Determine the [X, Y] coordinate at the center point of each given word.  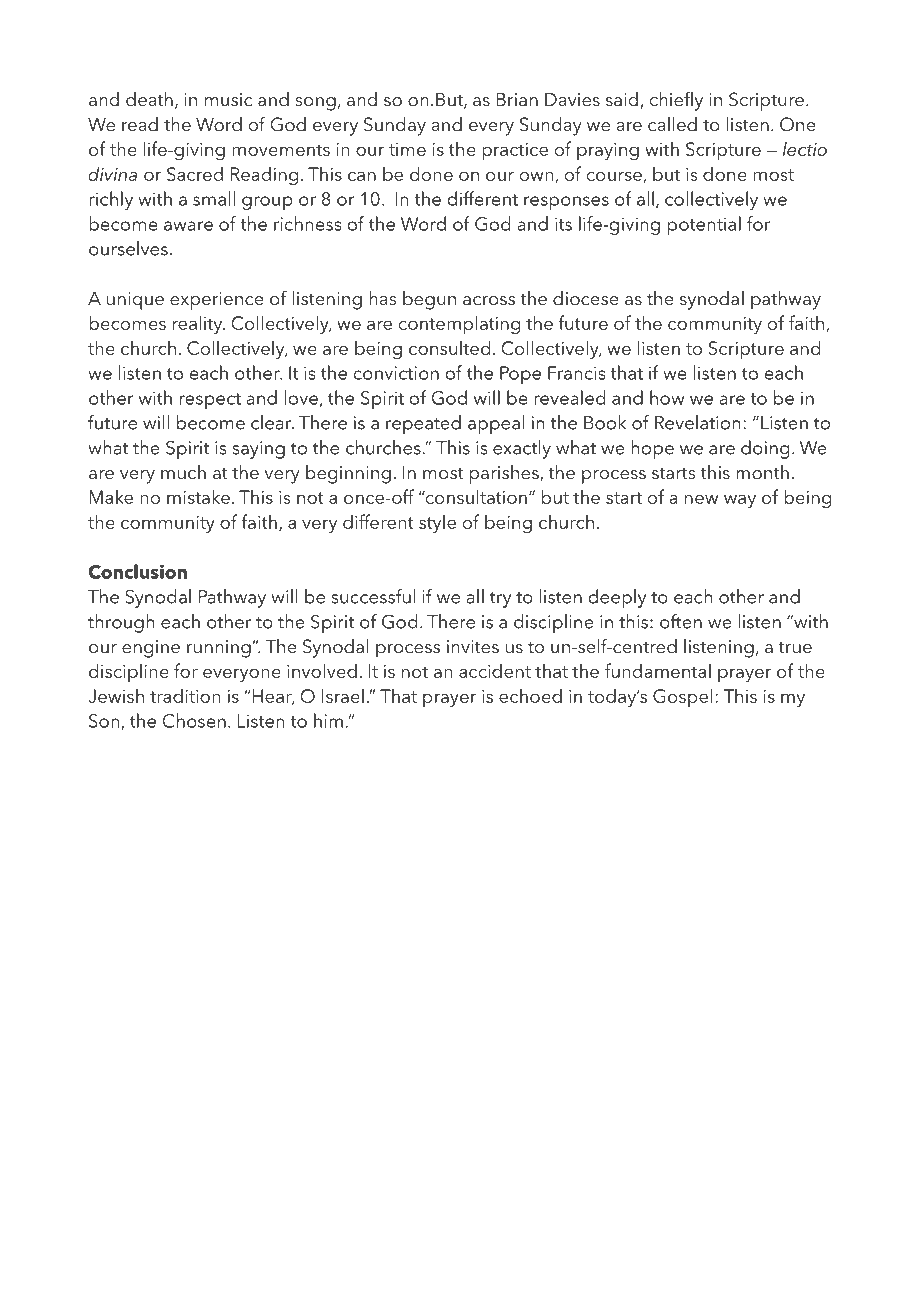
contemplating [459, 325]
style [437, 523]
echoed [530, 695]
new [701, 499]
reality [199, 324]
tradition [185, 695]
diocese [586, 298]
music [229, 99]
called [672, 124]
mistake [198, 496]
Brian [517, 99]
